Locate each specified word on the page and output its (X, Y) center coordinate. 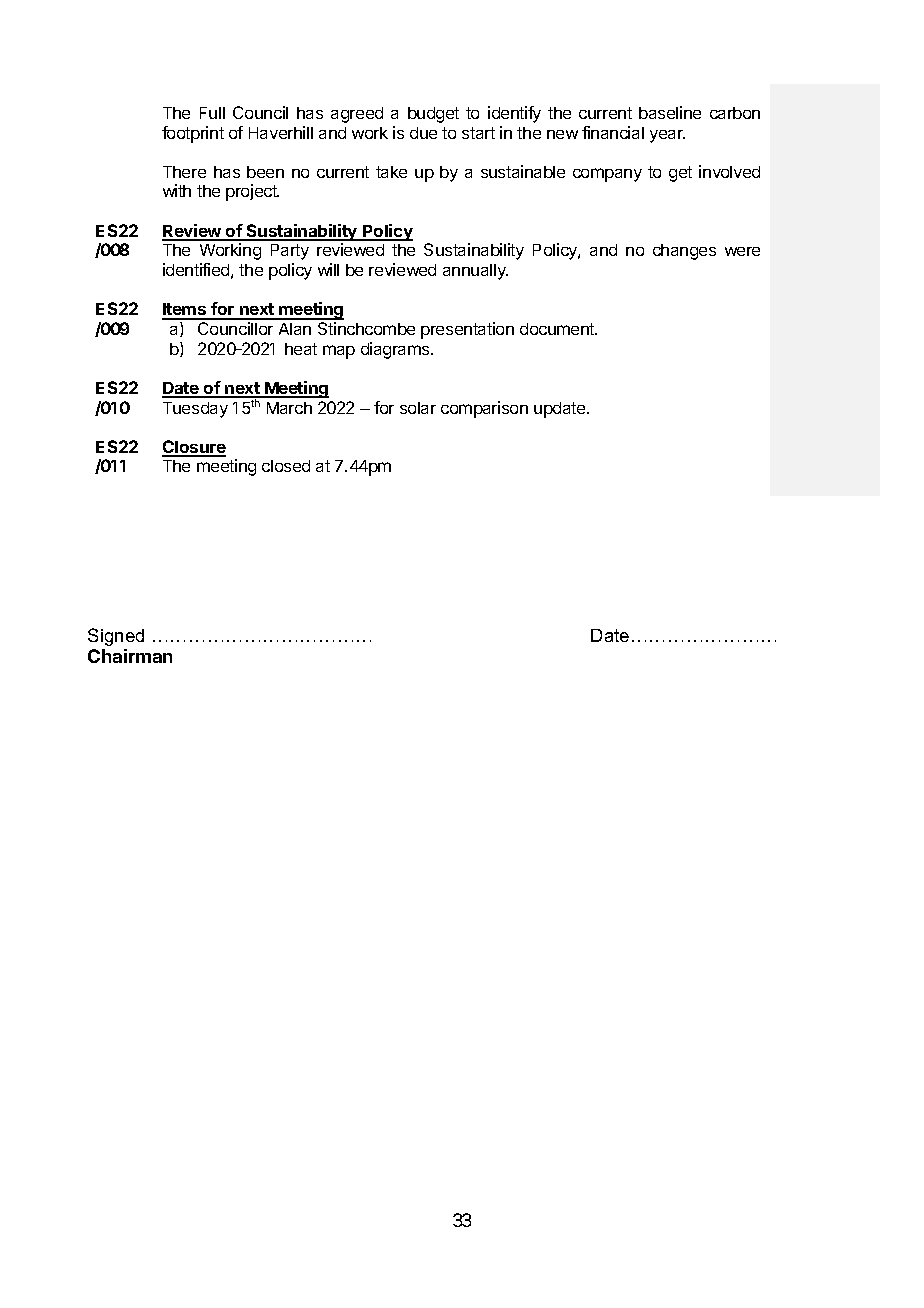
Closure (194, 448)
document (558, 329)
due (423, 133)
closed (286, 466)
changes (684, 252)
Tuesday (195, 410)
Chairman (130, 656)
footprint (193, 134)
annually (475, 272)
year (667, 136)
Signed (116, 637)
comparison (484, 409)
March (289, 408)
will (328, 269)
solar (418, 408)
